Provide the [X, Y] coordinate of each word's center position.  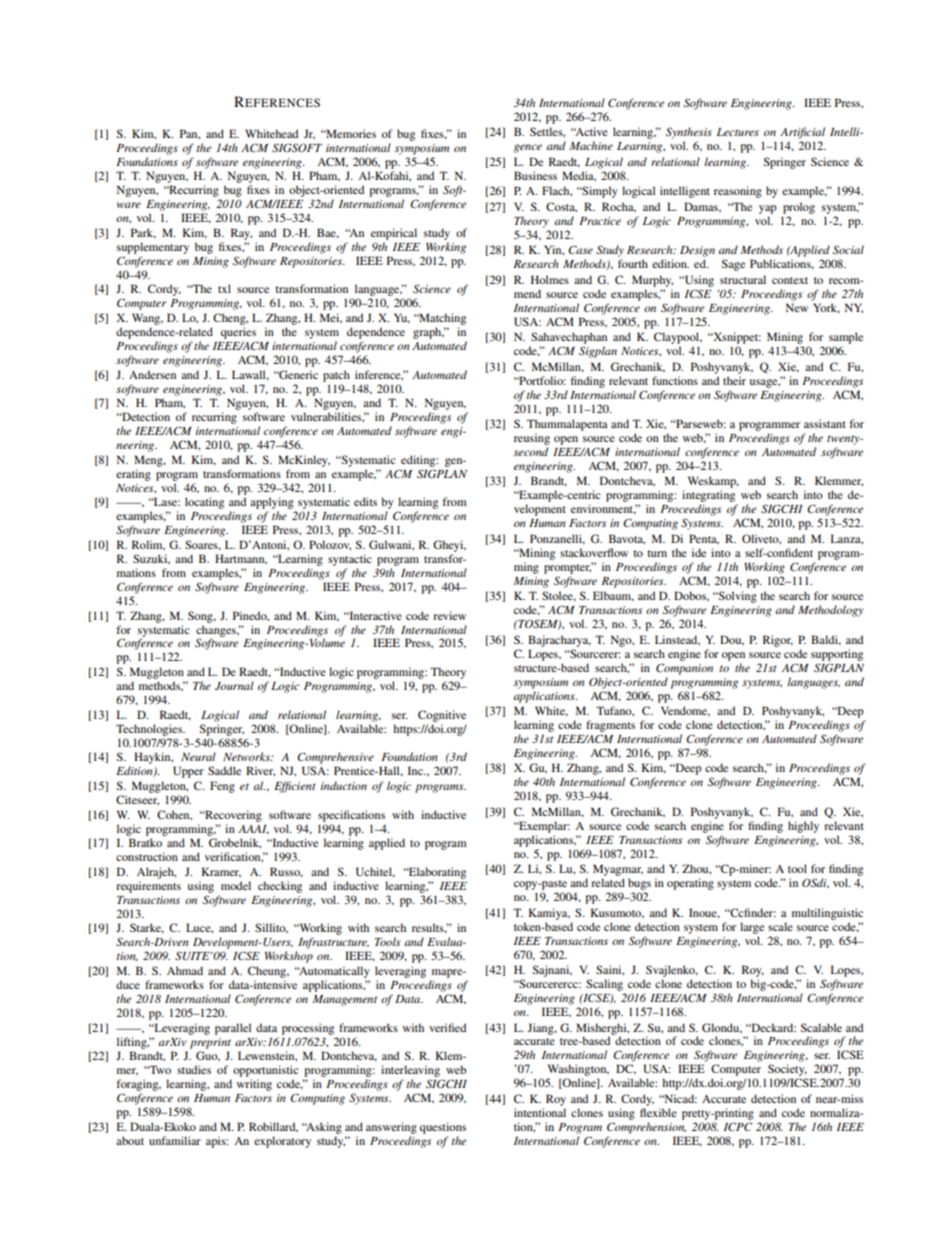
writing [254, 1085]
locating [204, 503]
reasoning [738, 192]
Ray [241, 234]
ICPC [738, 1126]
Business [535, 175]
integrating [710, 497]
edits [365, 501]
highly [803, 827]
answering [391, 1128]
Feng [222, 787]
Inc [416, 770]
